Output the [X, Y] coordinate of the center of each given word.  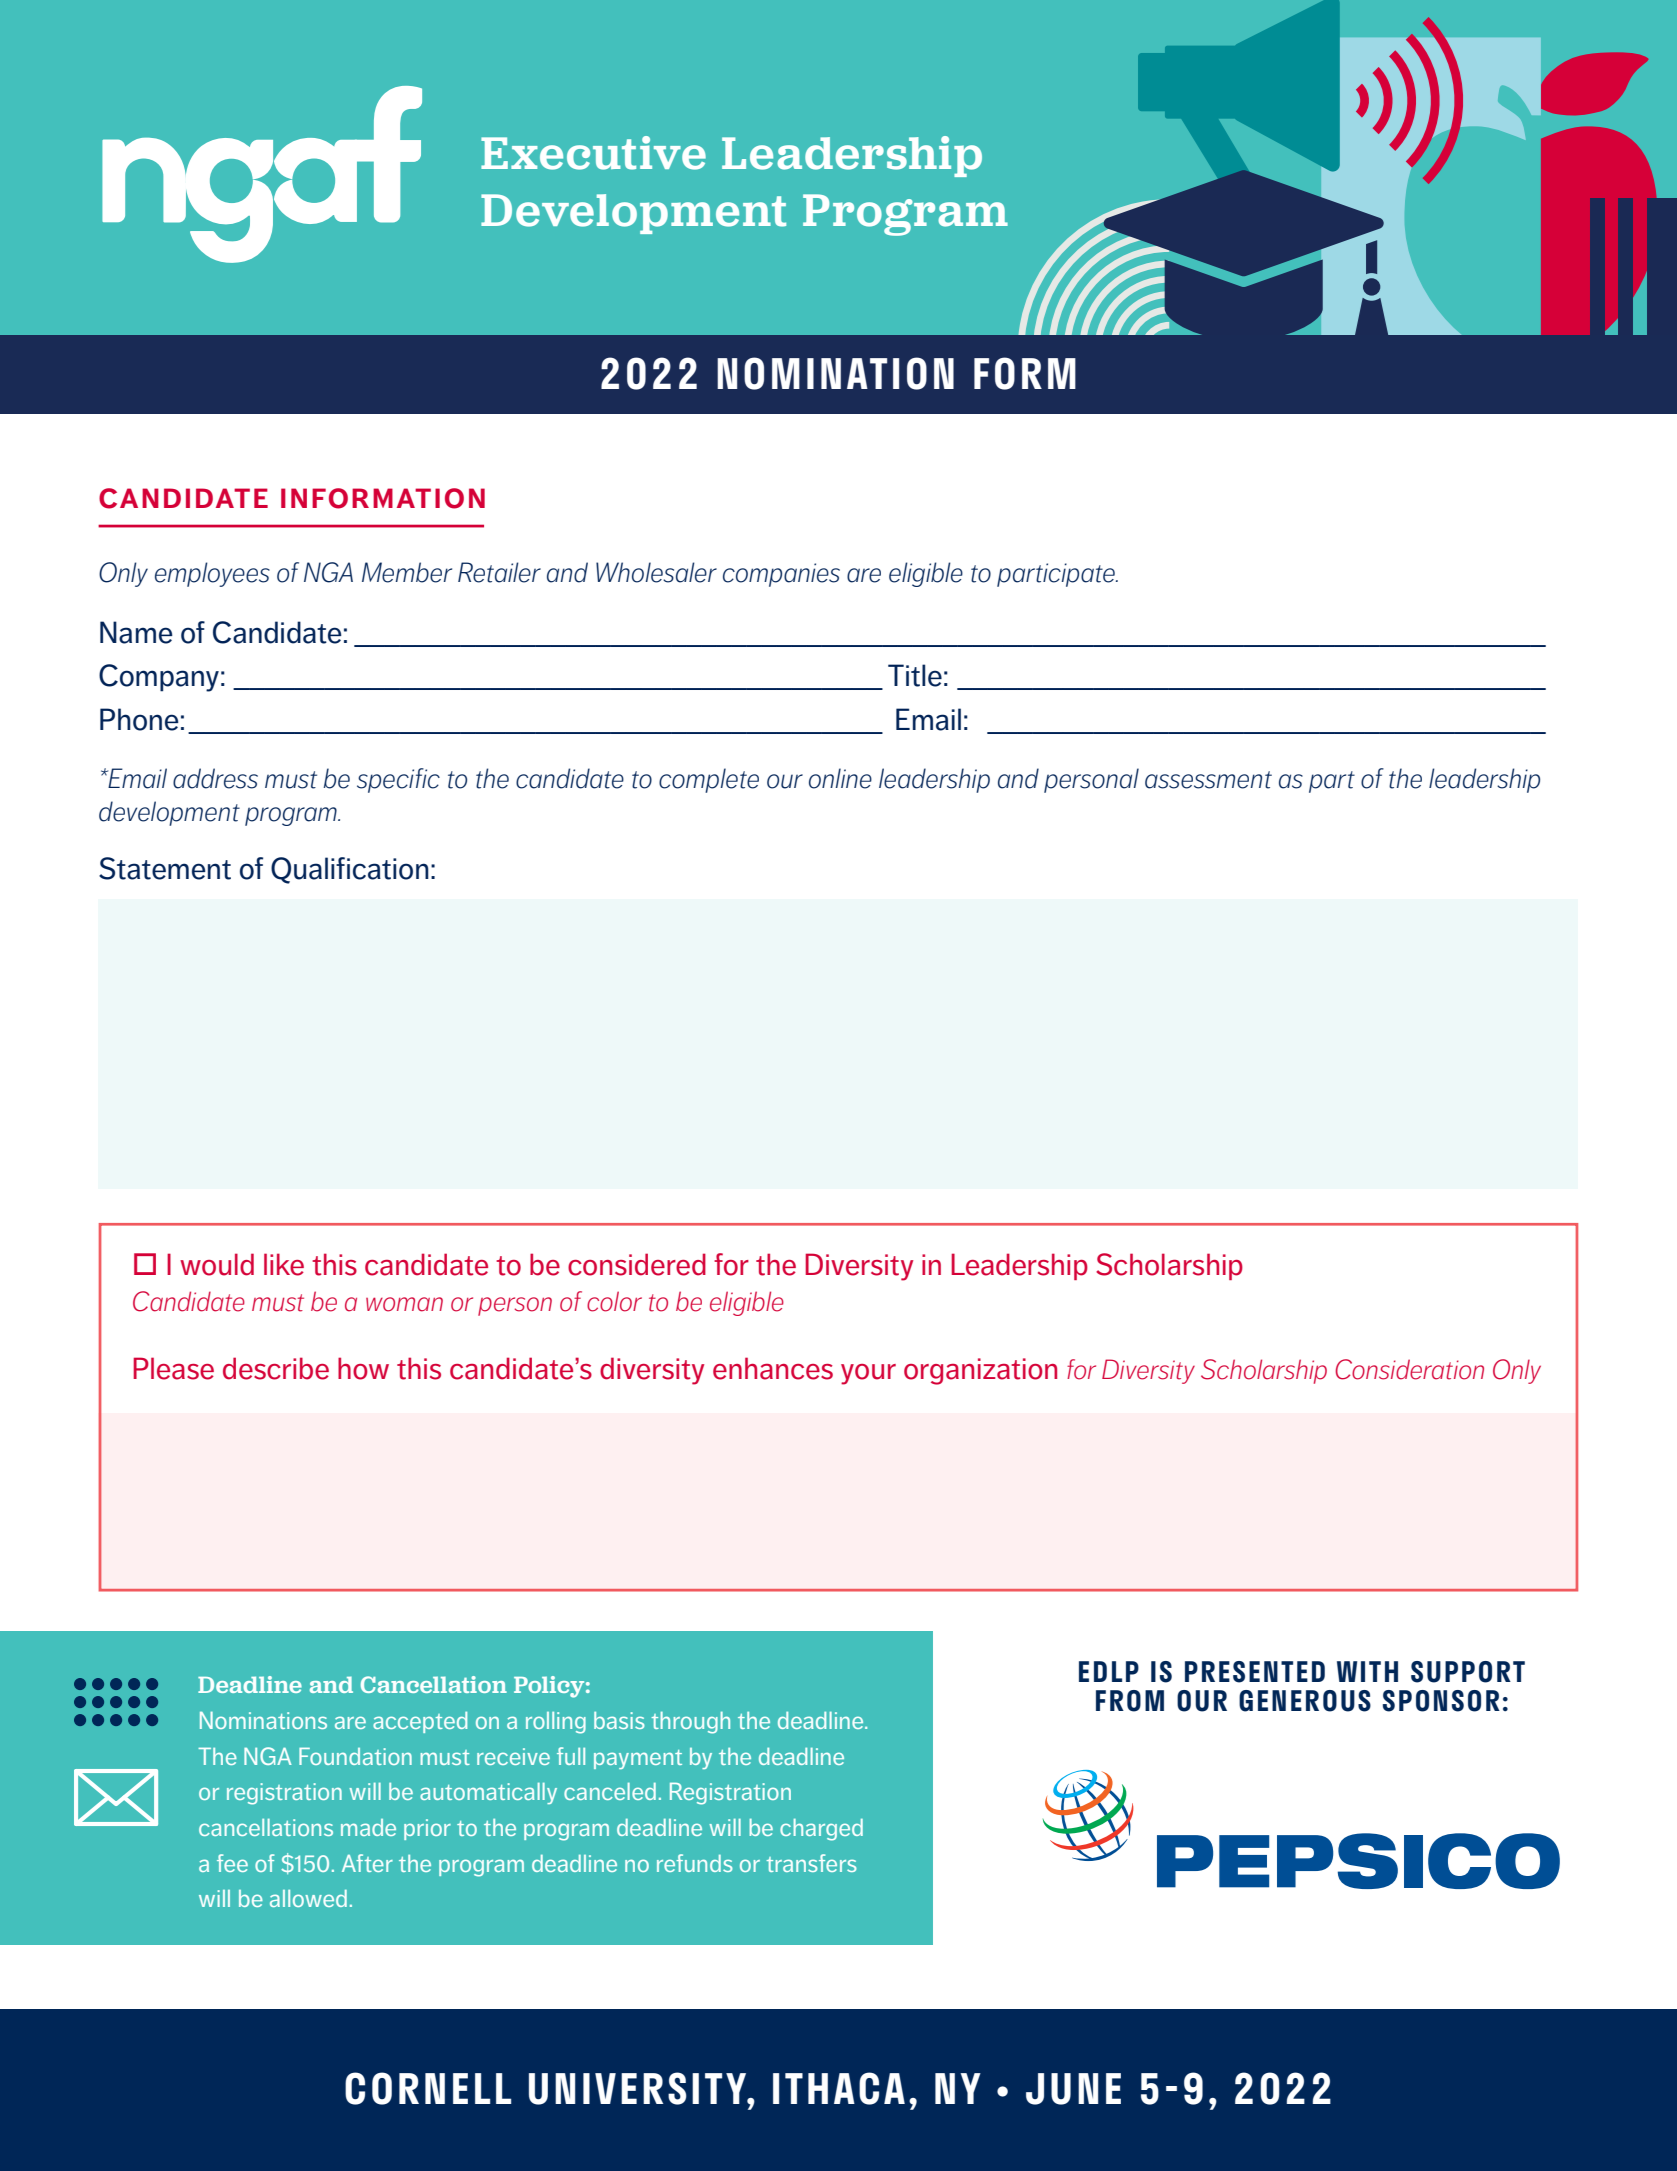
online [840, 778]
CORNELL [428, 2088]
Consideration [1409, 1369]
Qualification [350, 870]
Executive [593, 153]
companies [781, 575]
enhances [773, 1368]
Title [915, 675]
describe [276, 1368]
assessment [1208, 780]
